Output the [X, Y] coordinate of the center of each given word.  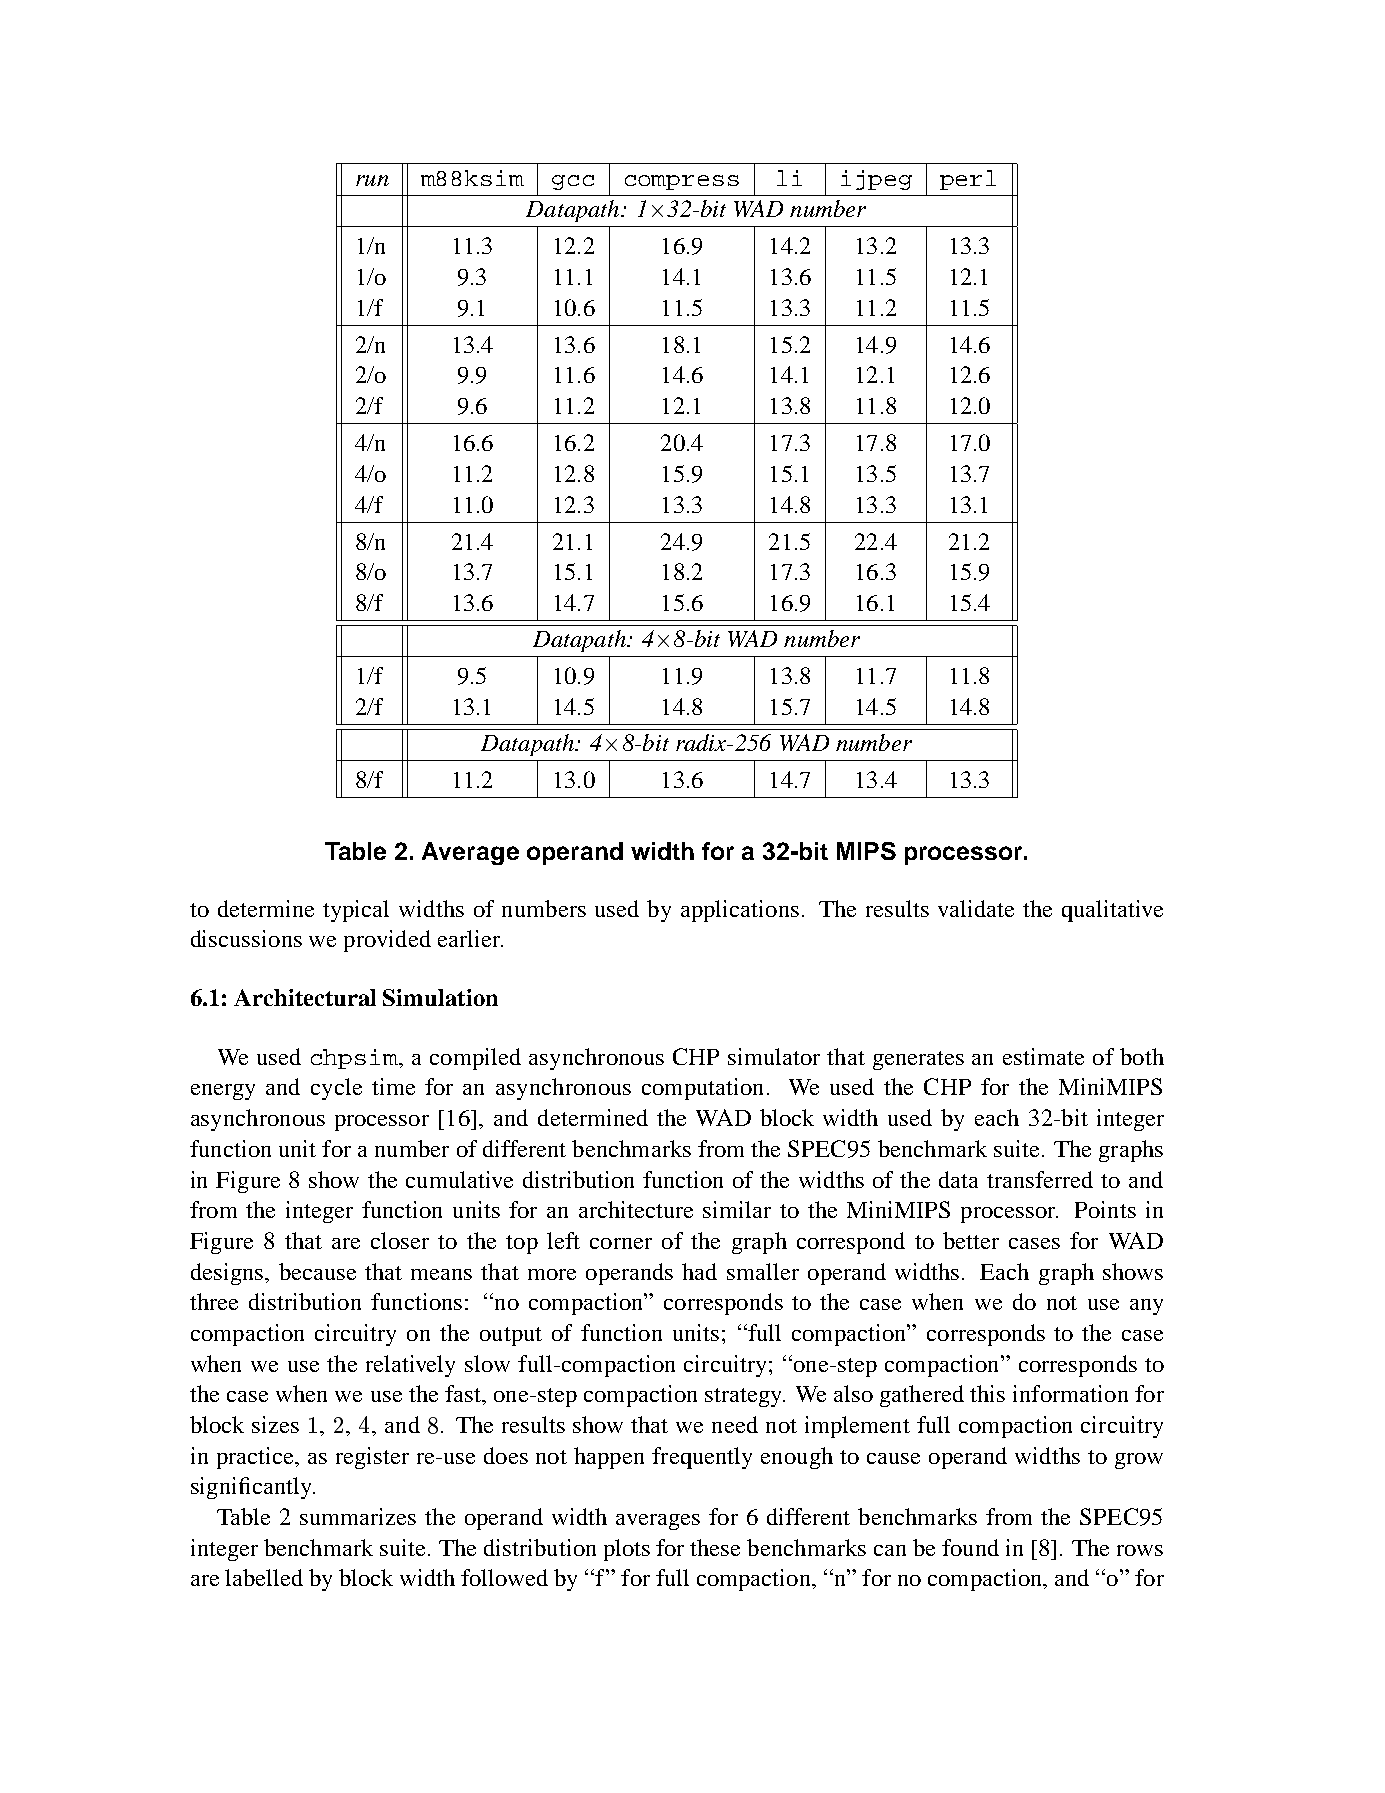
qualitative [1112, 911]
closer [400, 1240]
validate [976, 908]
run [372, 180]
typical [356, 911]
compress [682, 182]
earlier [470, 938]
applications [740, 911]
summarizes [358, 1516]
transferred [1040, 1179]
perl [968, 180]
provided [387, 941]
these [715, 1547]
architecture [636, 1209]
